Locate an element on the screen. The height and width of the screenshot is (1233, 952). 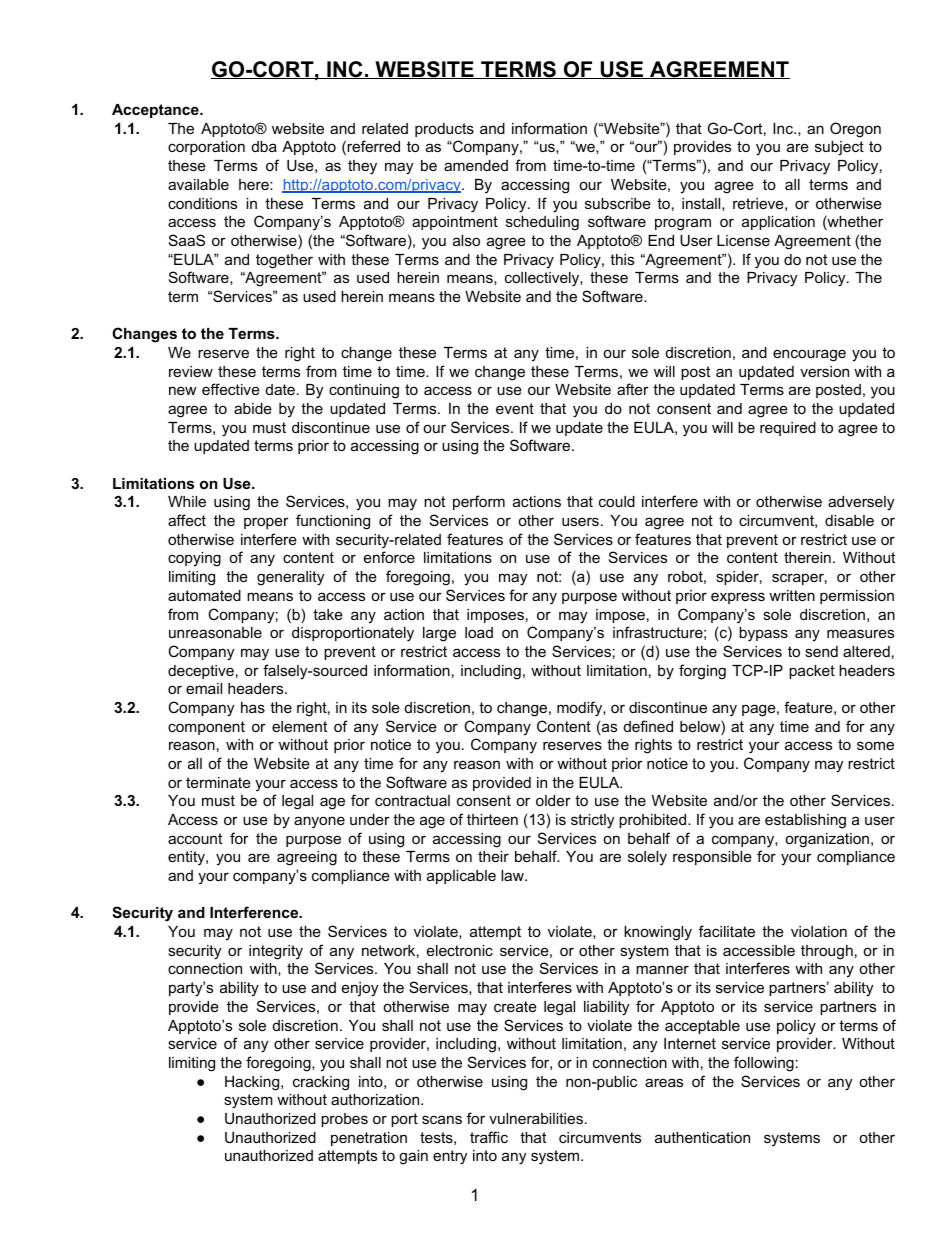
dba is located at coordinates (264, 146).
